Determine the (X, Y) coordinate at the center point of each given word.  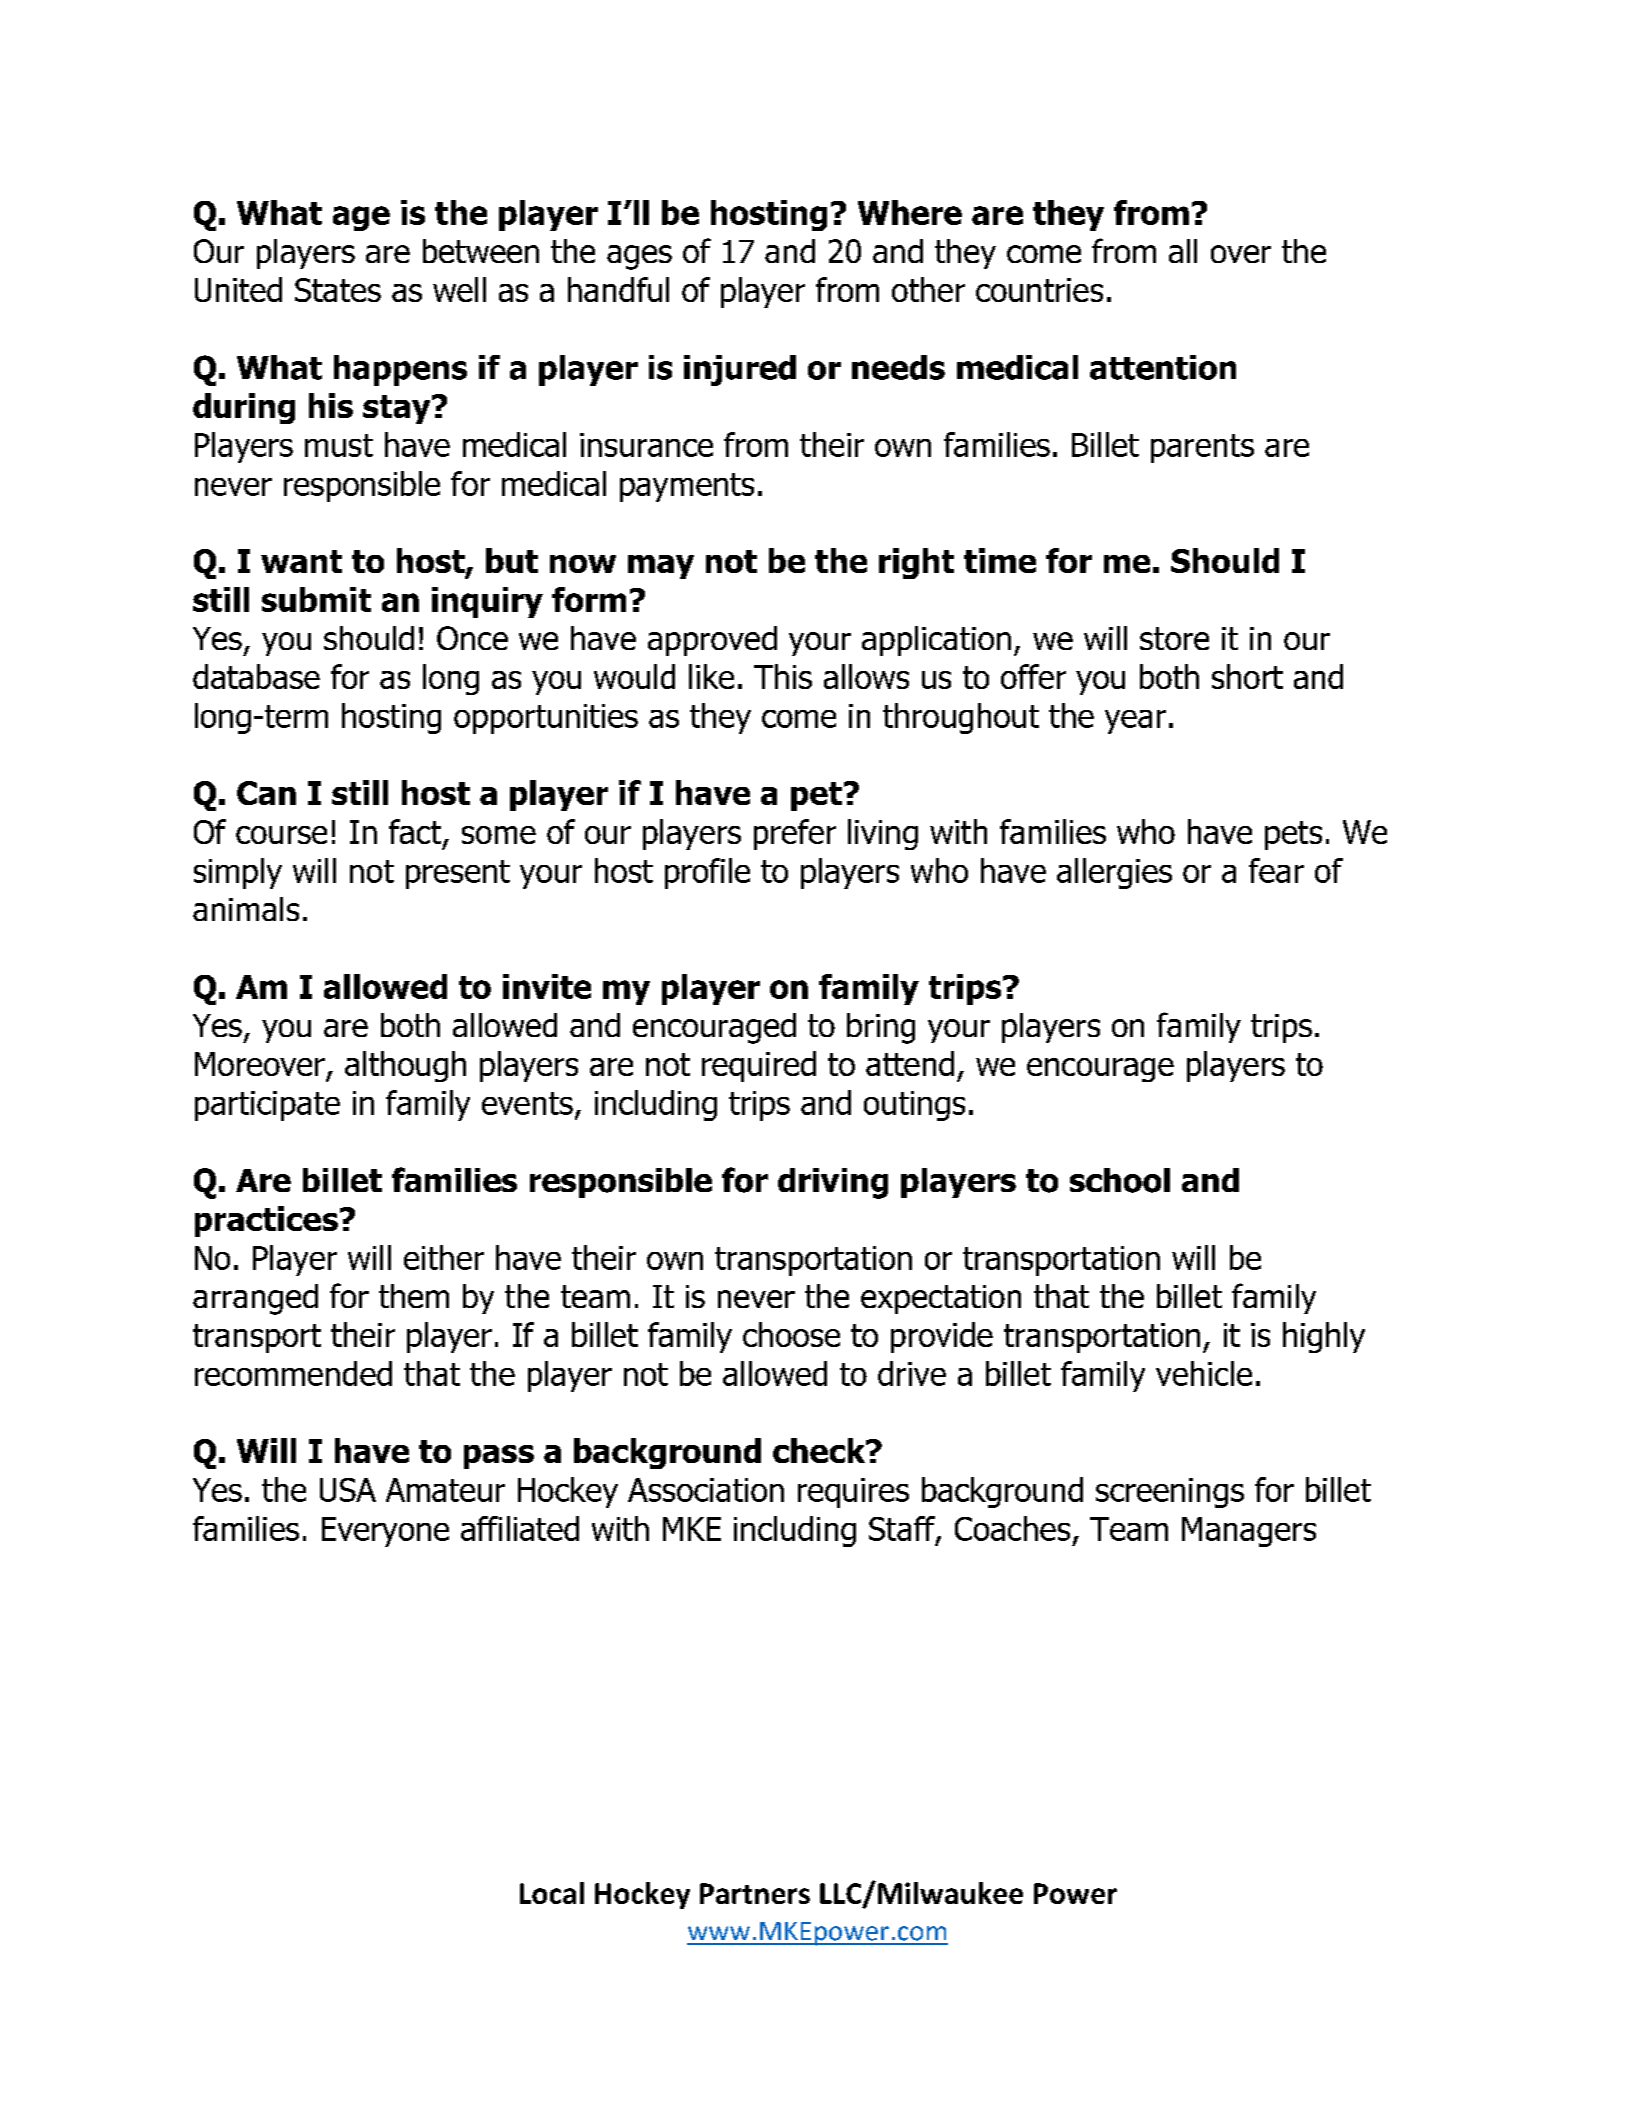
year (1135, 722)
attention (1163, 367)
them (414, 1296)
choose (791, 1334)
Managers (1249, 1532)
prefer (795, 834)
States (338, 290)
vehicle (1204, 1373)
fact (416, 833)
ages (639, 257)
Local (552, 1893)
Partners (755, 1893)
